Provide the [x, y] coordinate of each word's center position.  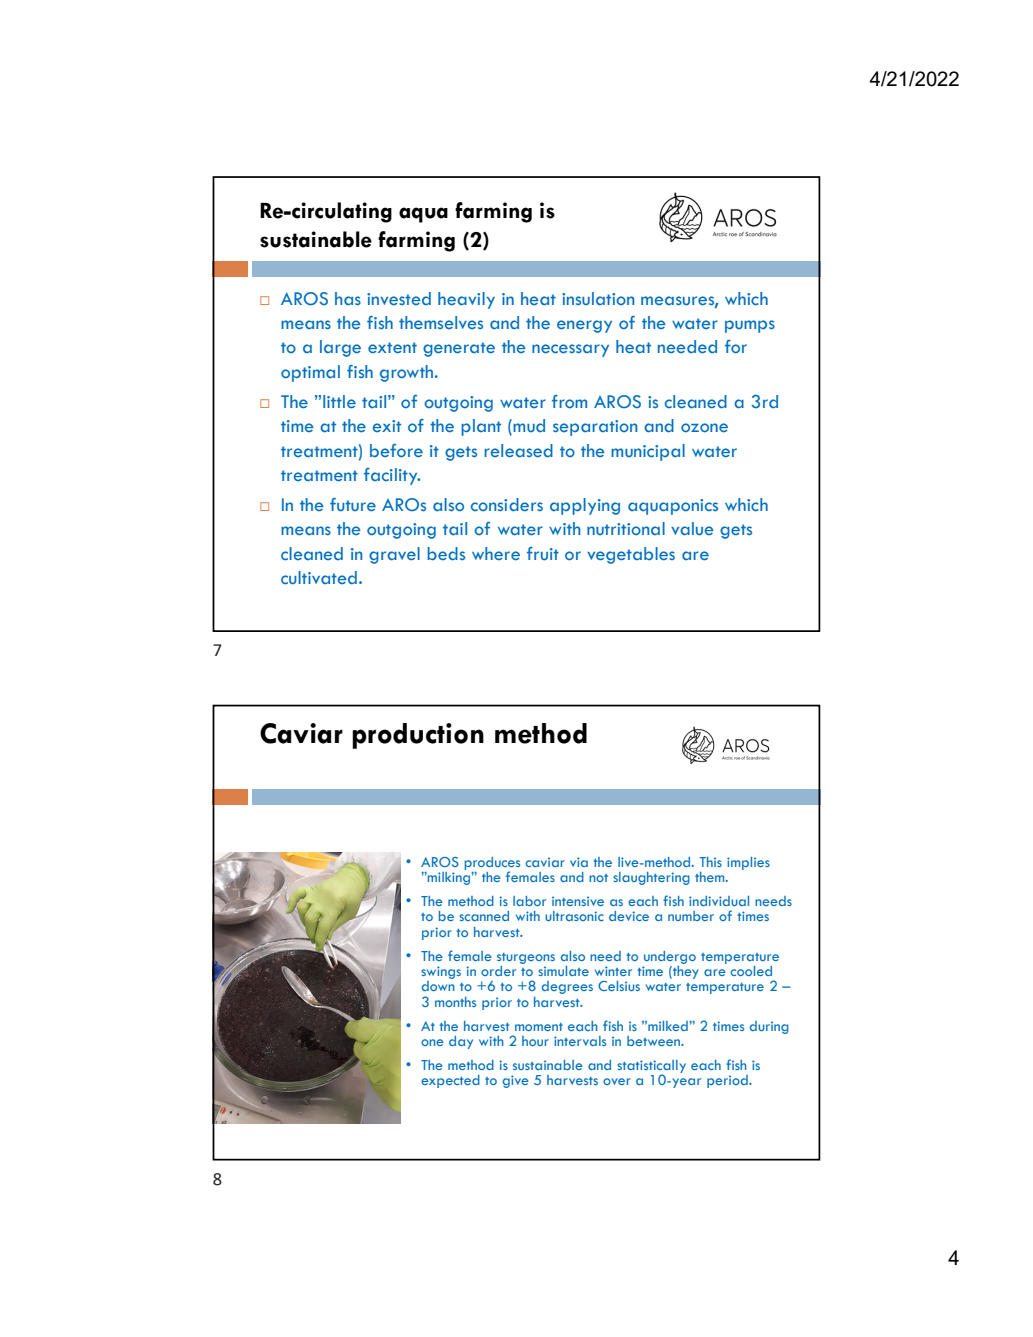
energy [584, 326]
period [728, 1081]
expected [450, 1081]
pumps [750, 326]
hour [535, 1041]
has [348, 298]
